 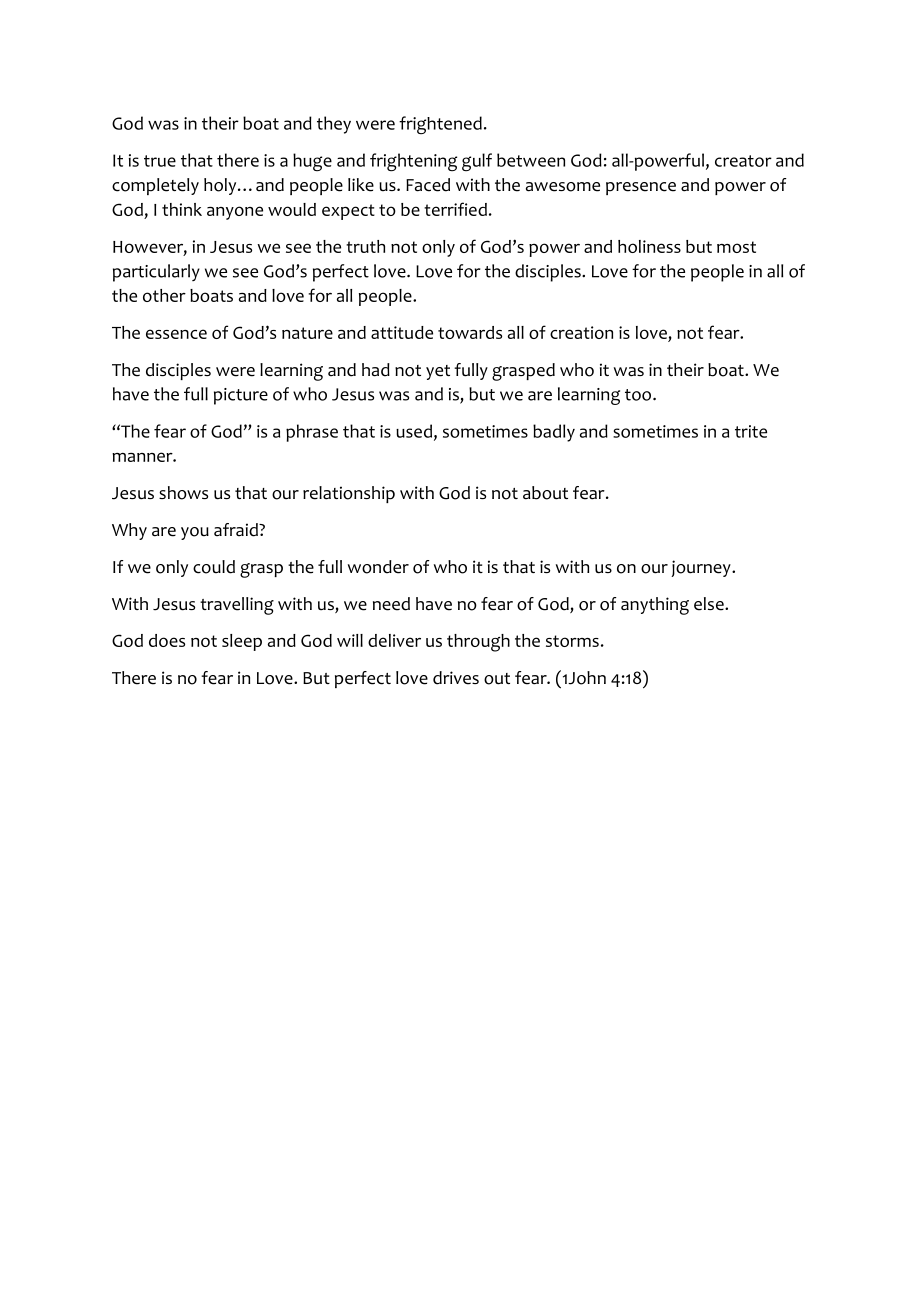 What do you see at coordinates (183, 493) in the document?
I see `shows` at bounding box center [183, 493].
